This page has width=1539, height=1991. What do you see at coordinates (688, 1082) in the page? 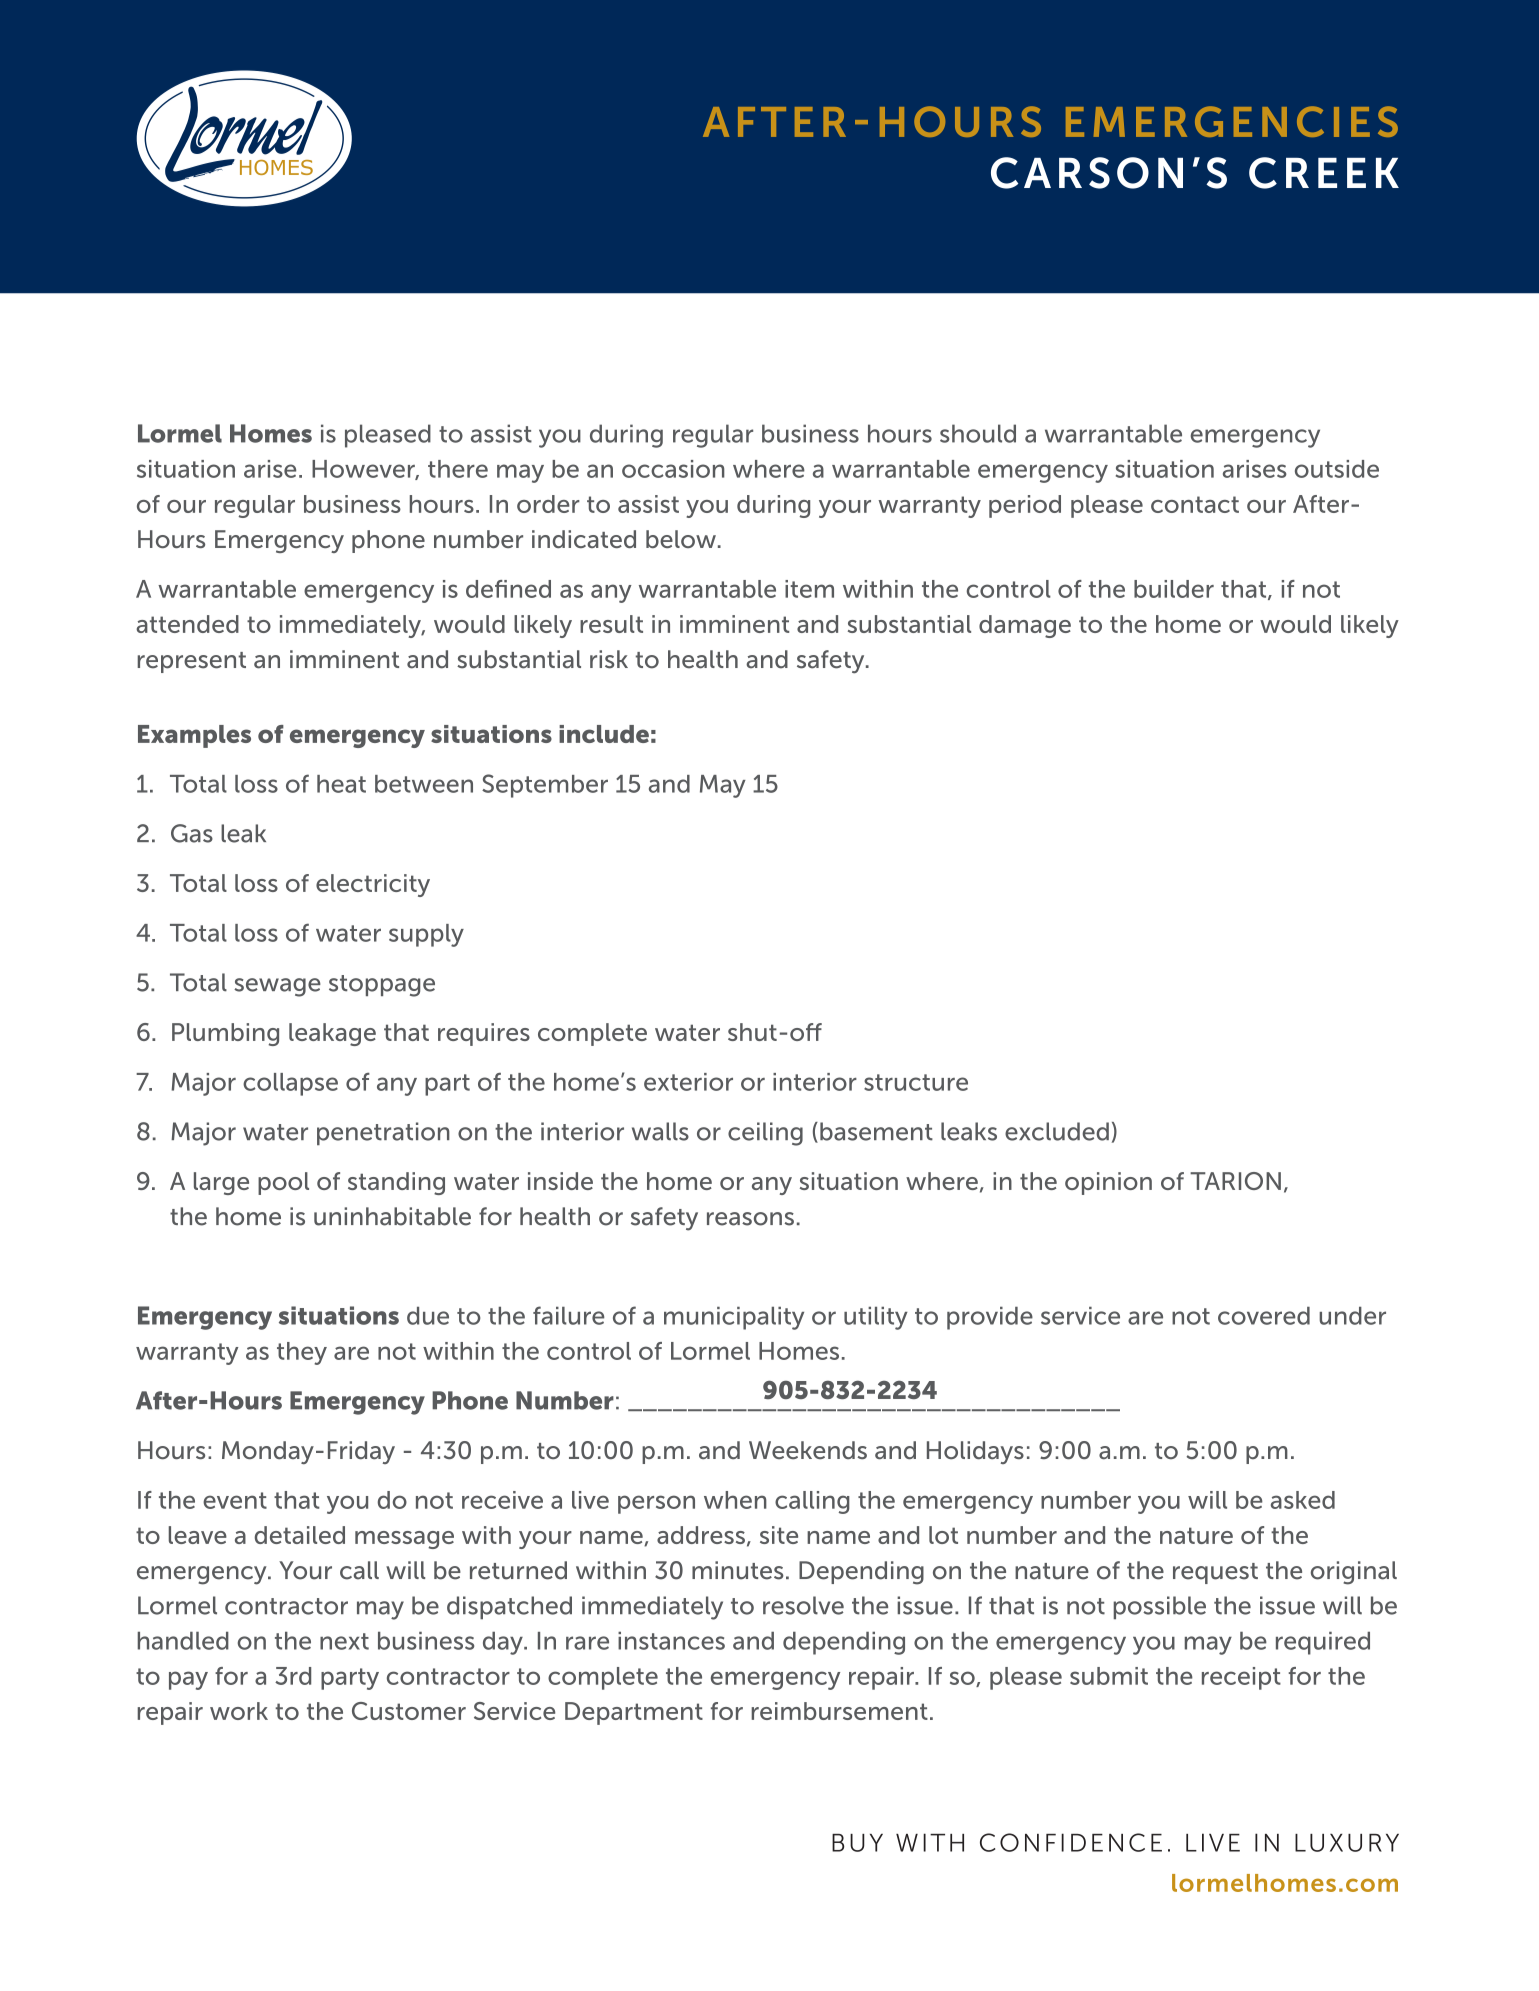
I see `exterior` at bounding box center [688, 1082].
